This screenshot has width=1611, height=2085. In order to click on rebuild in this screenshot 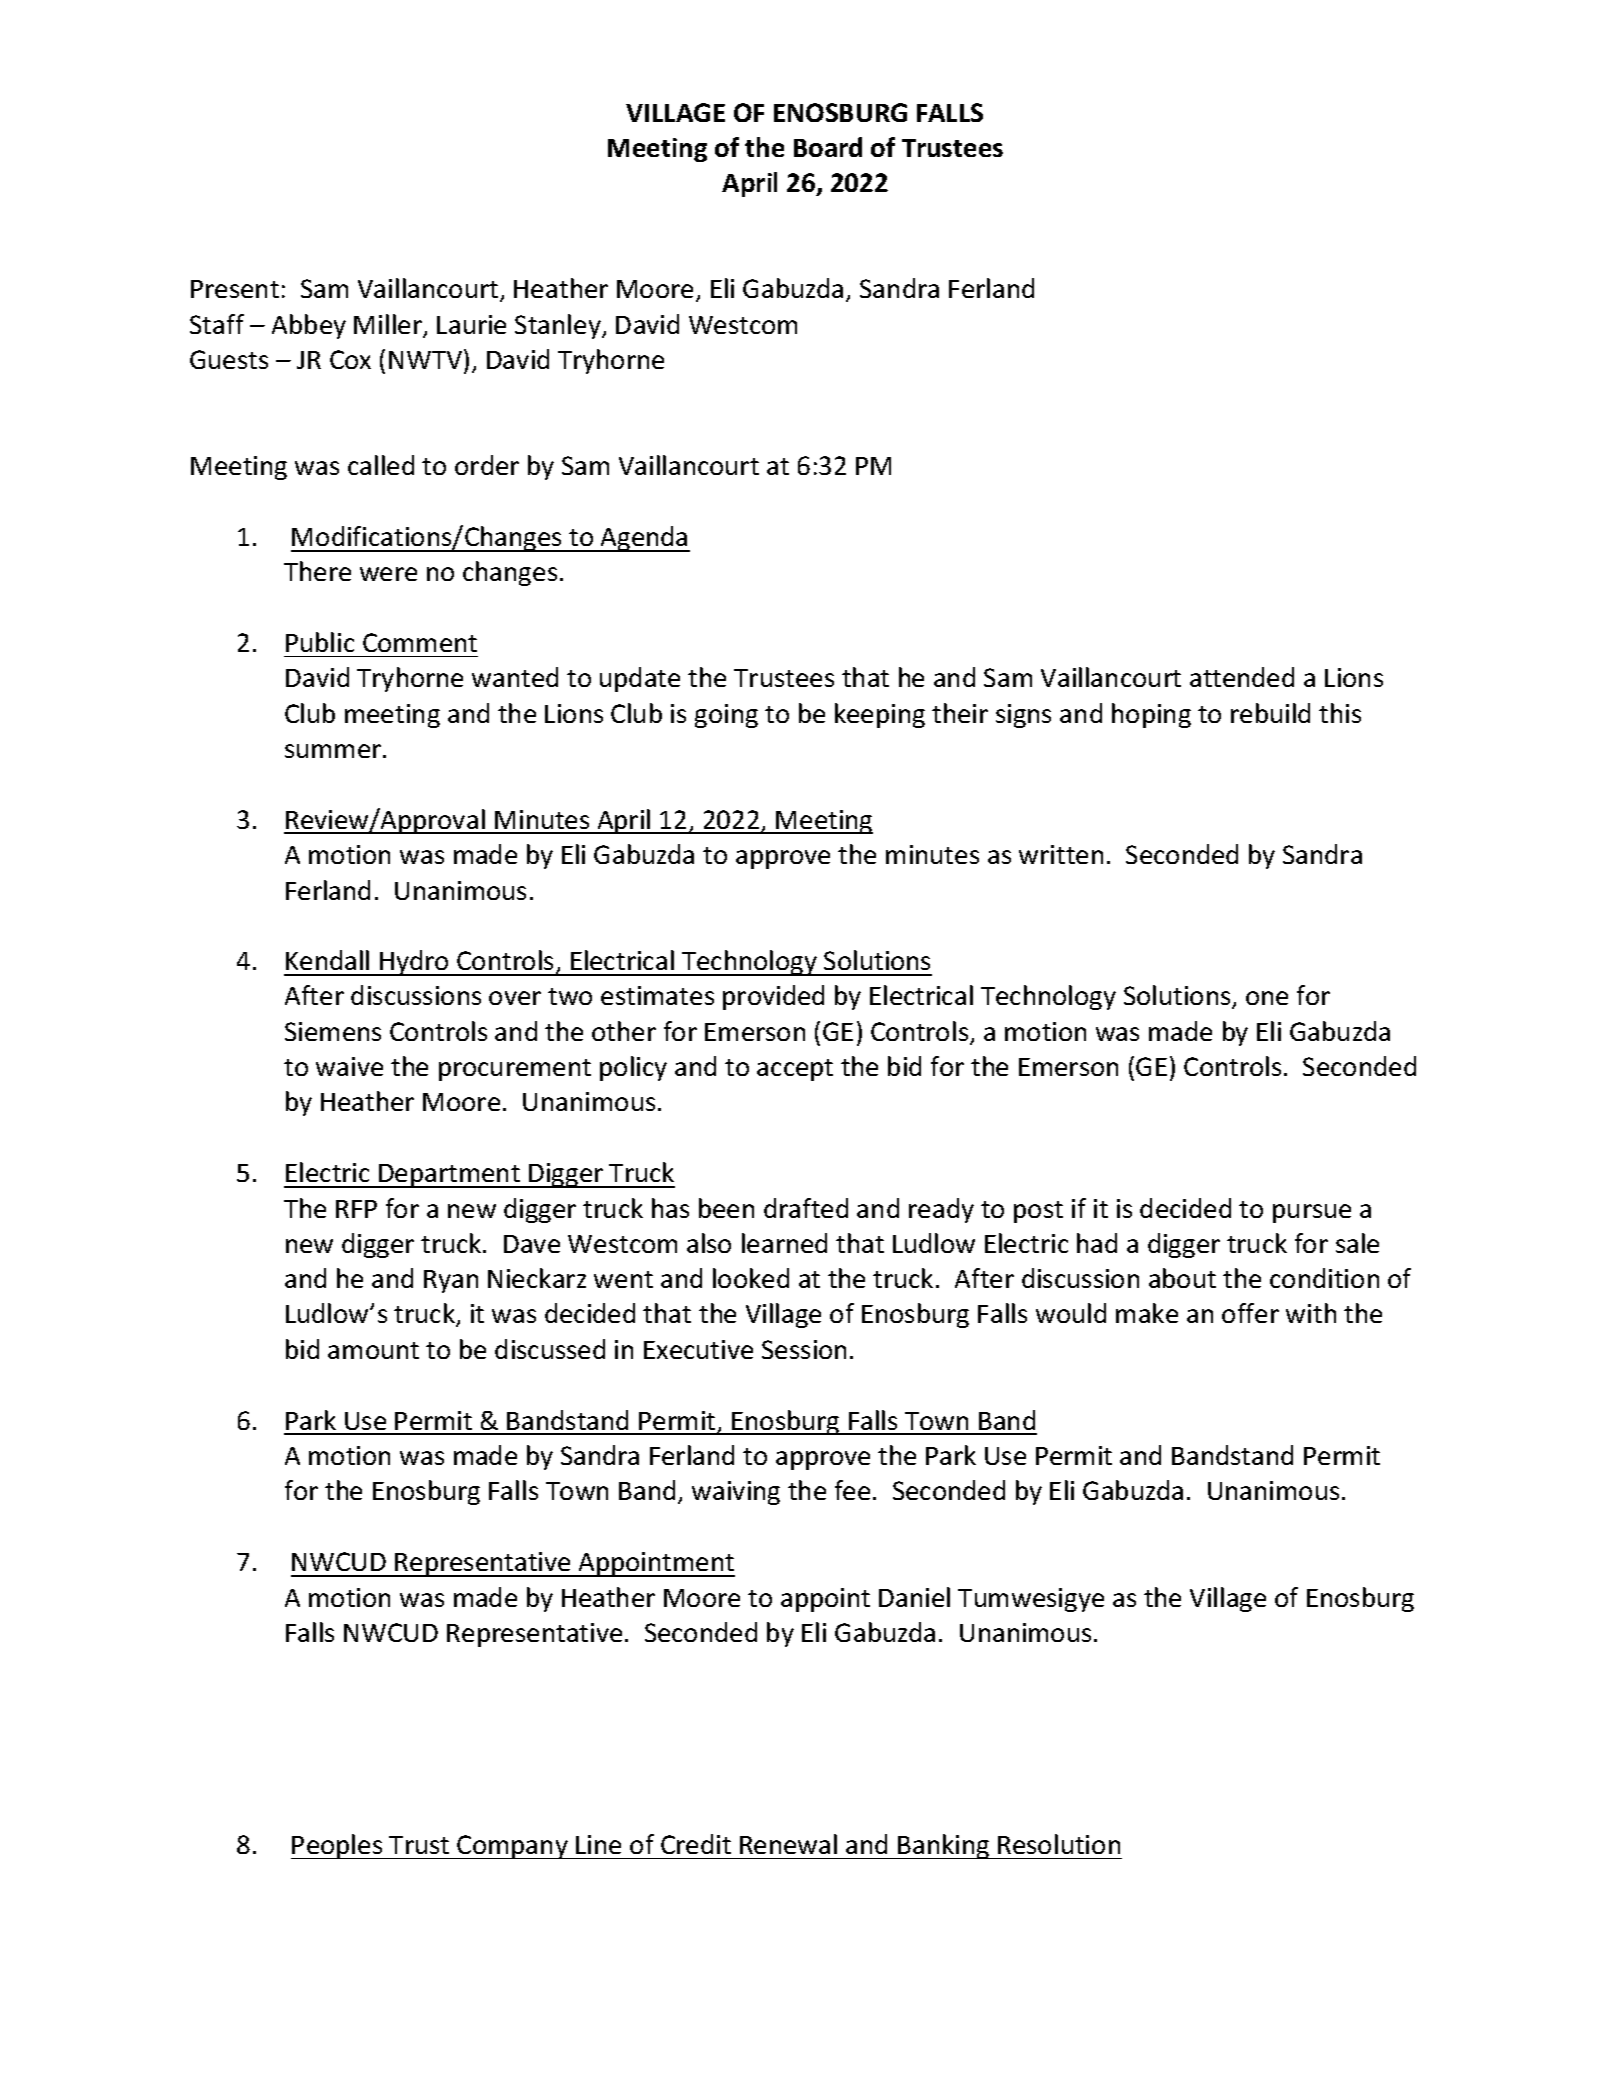, I will do `click(1270, 713)`.
